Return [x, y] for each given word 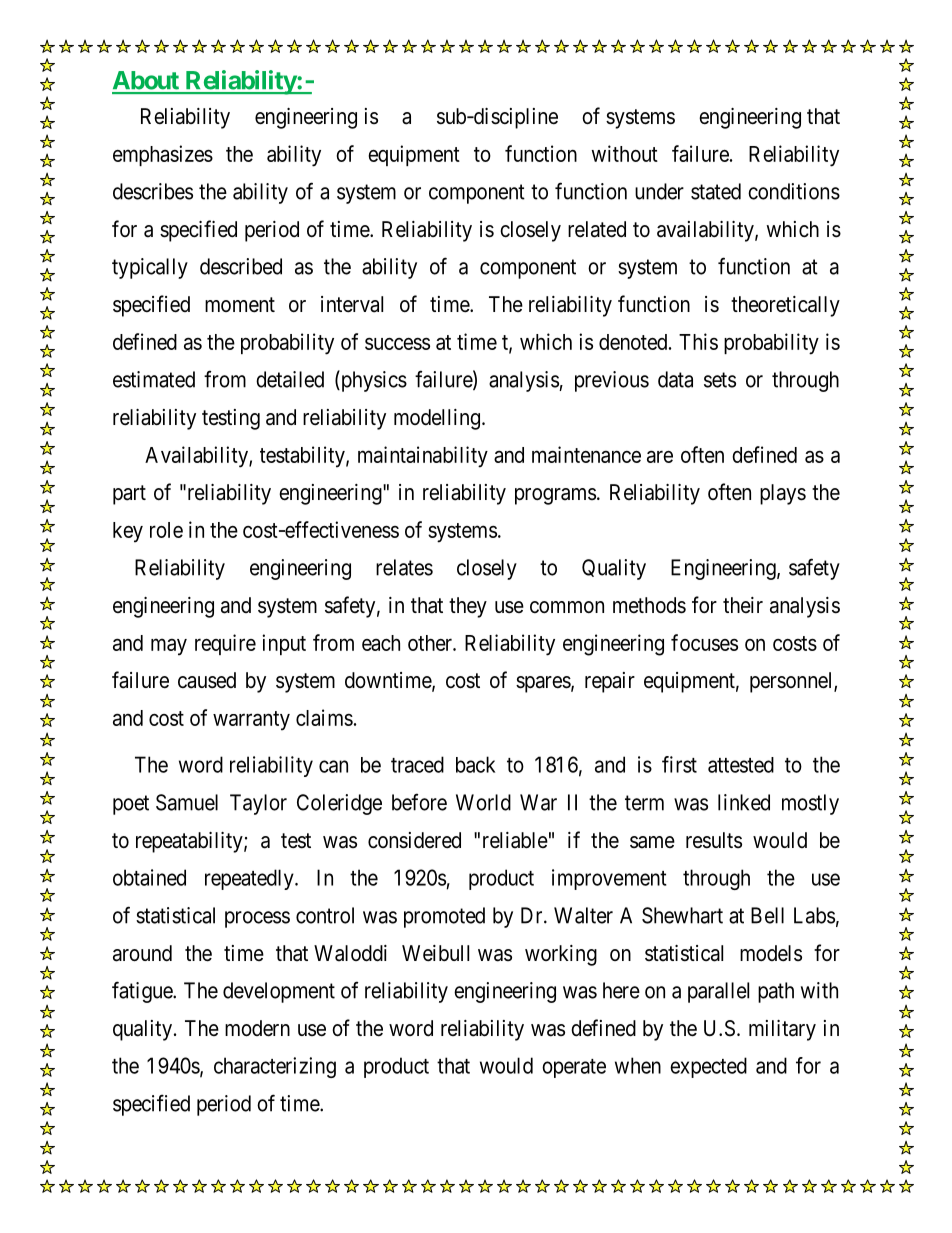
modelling [438, 419]
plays [783, 494]
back [475, 764]
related [597, 229]
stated [716, 191]
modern [257, 1028]
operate [574, 1068]
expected [708, 1067]
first [679, 764]
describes [153, 191]
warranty [251, 721]
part [129, 495]
